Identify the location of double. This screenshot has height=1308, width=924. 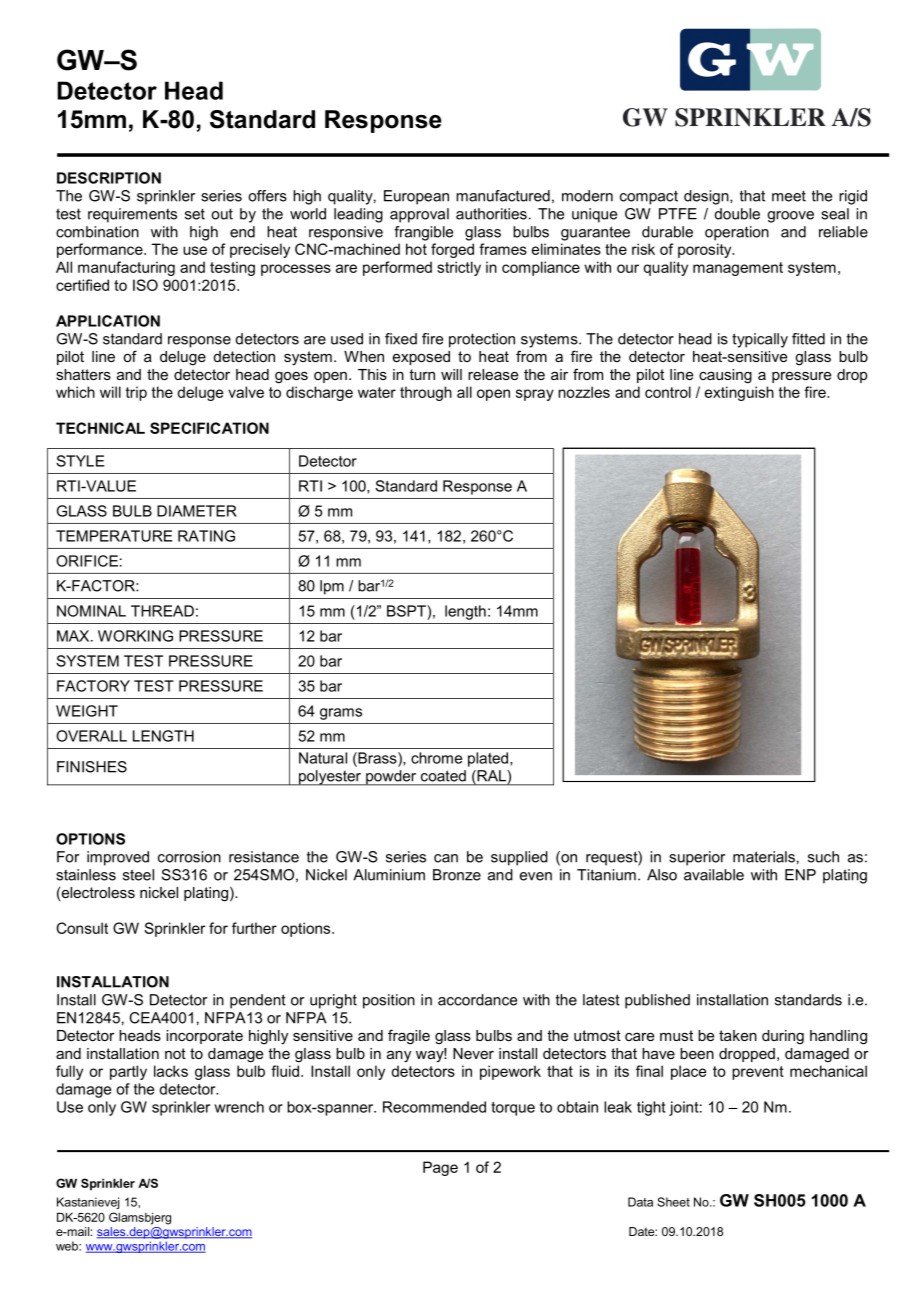
(737, 214).
